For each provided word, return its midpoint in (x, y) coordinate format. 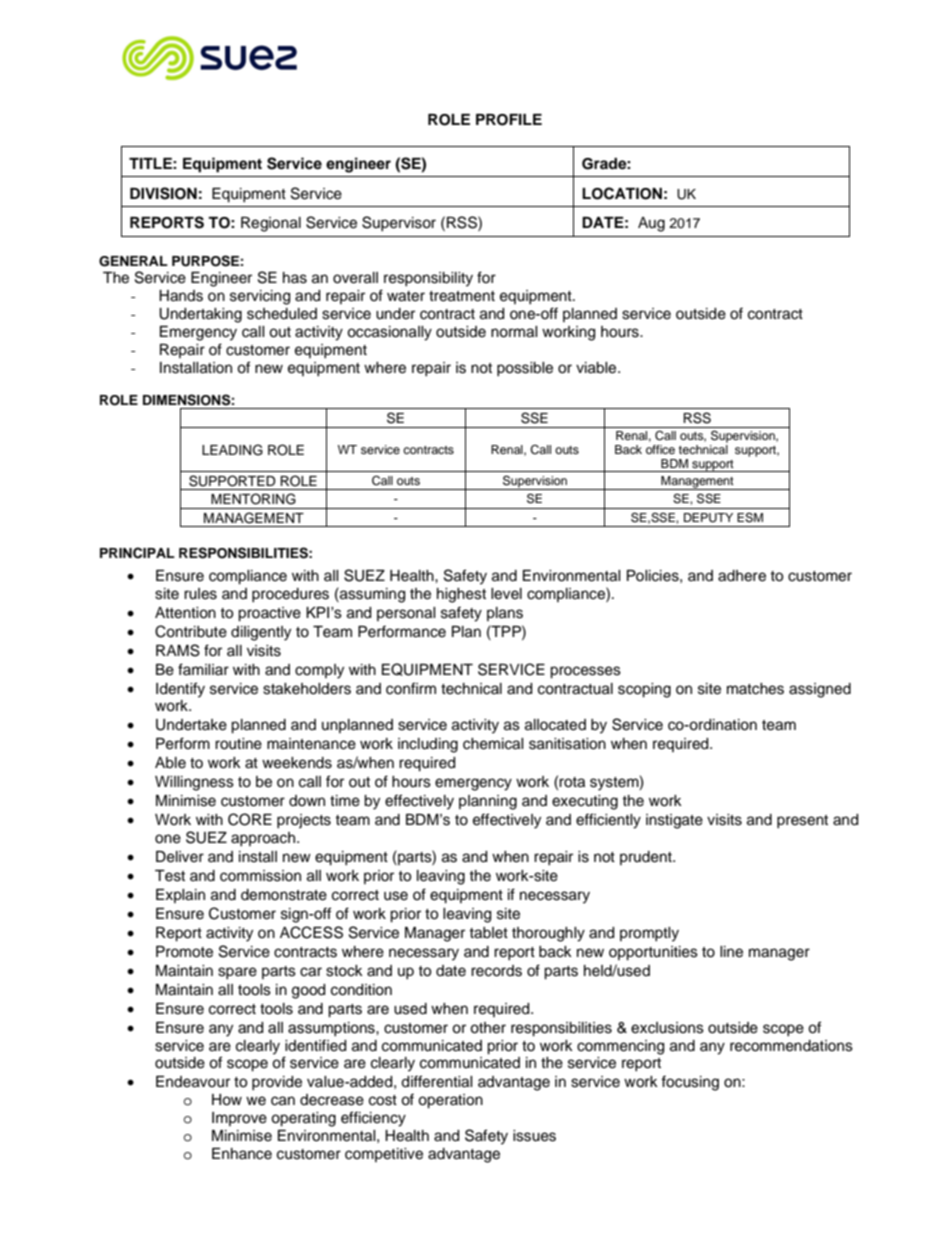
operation (450, 1101)
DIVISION (163, 193)
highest (461, 595)
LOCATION (622, 193)
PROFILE (509, 120)
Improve (239, 1119)
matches (755, 689)
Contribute (191, 631)
